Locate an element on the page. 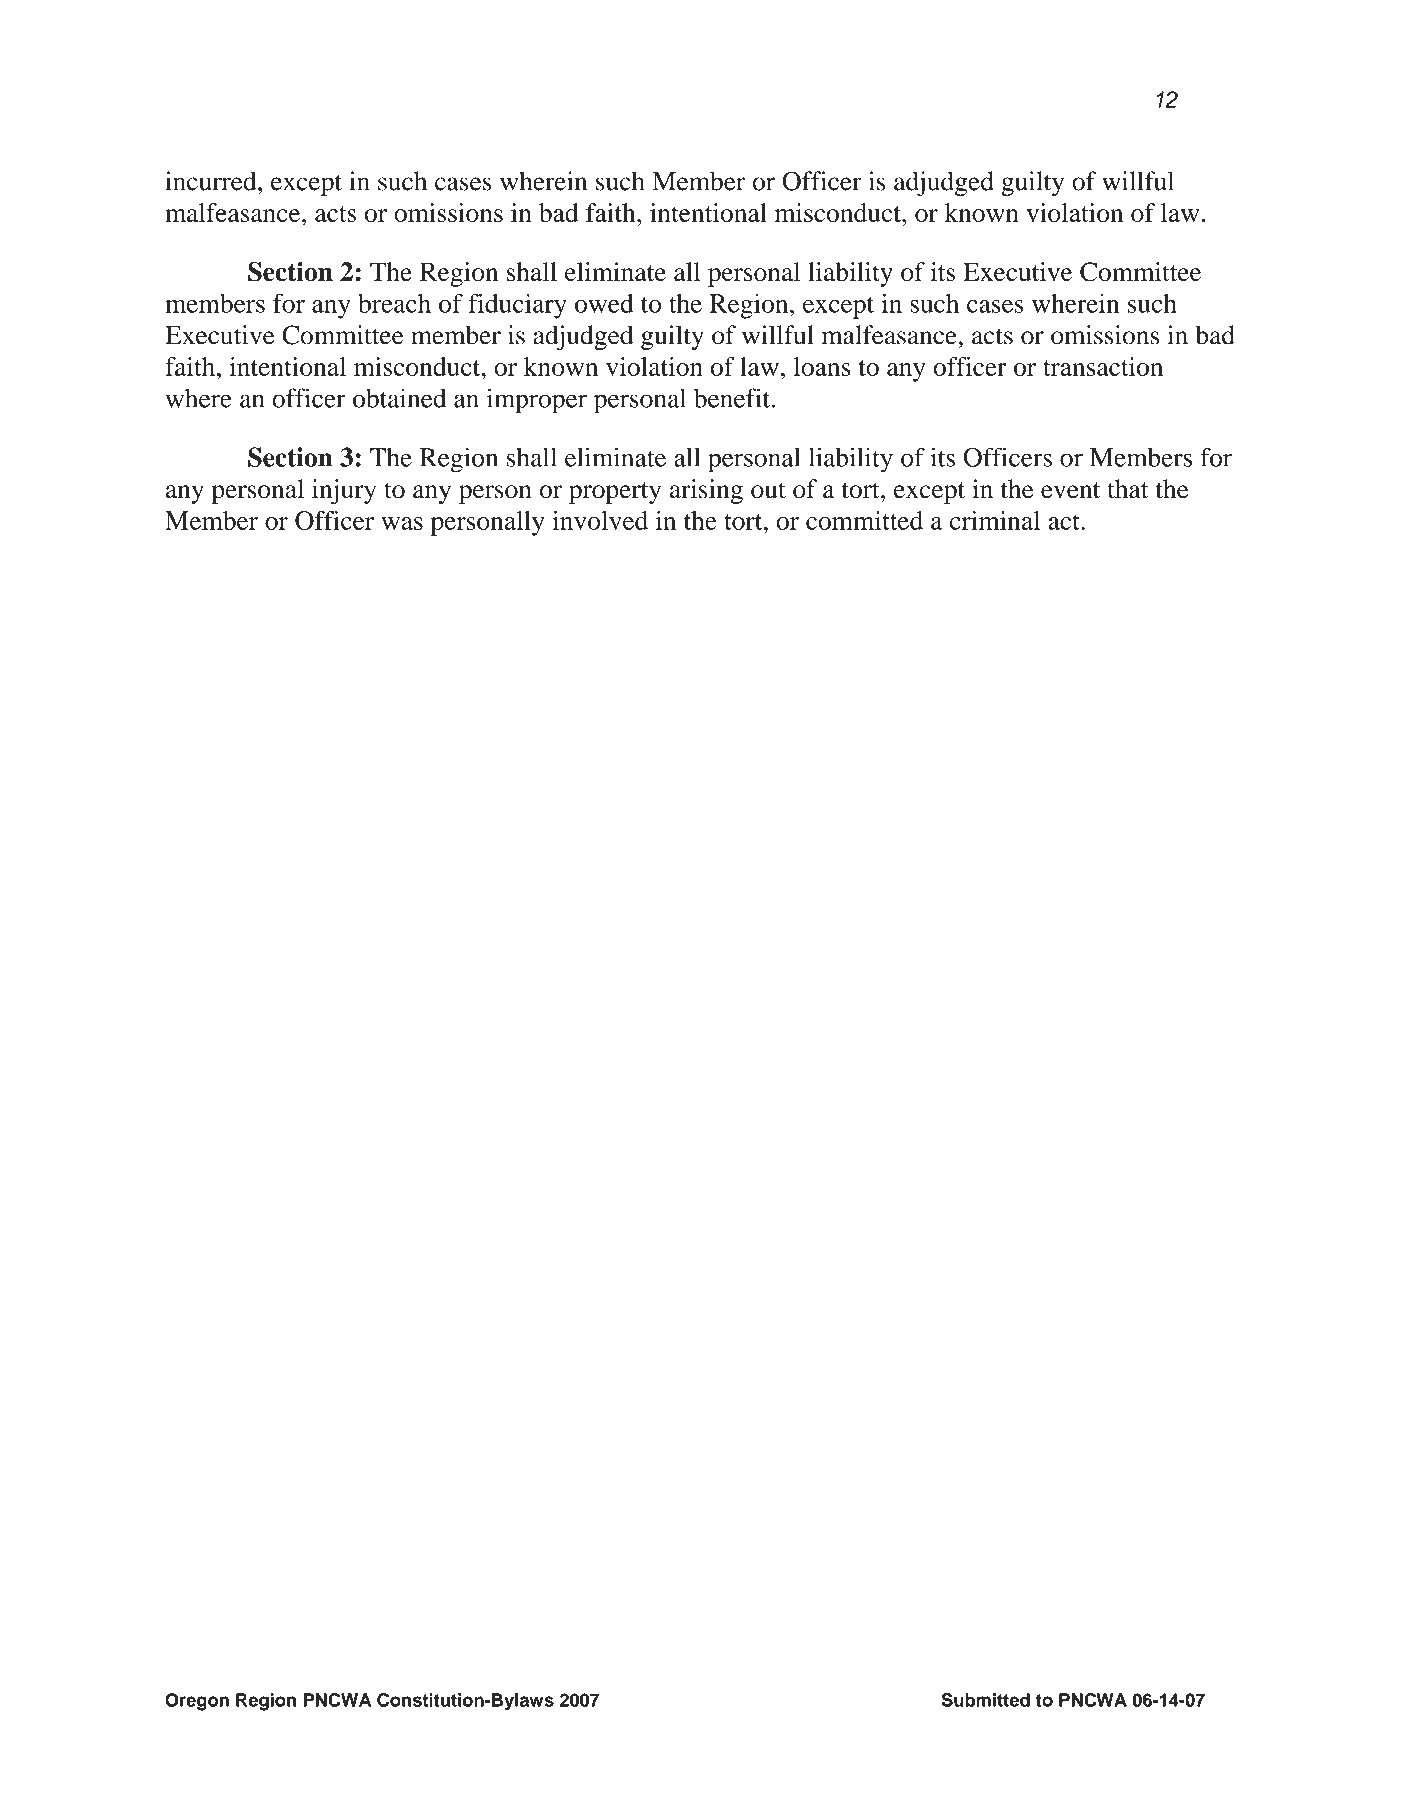 The image size is (1402, 1814). criminal is located at coordinates (995, 520).
